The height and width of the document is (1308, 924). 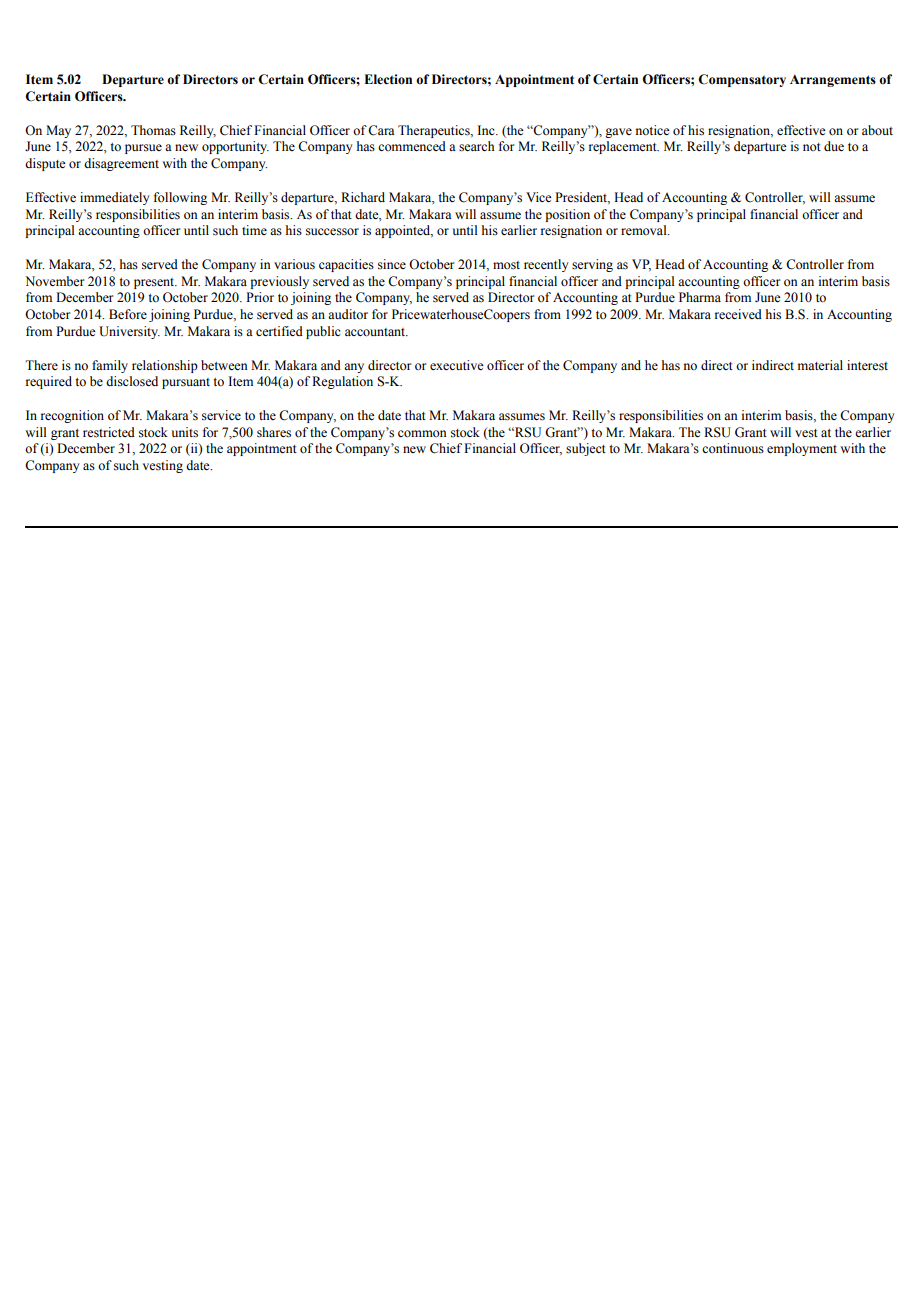 I want to click on Pharma, so click(x=700, y=297).
